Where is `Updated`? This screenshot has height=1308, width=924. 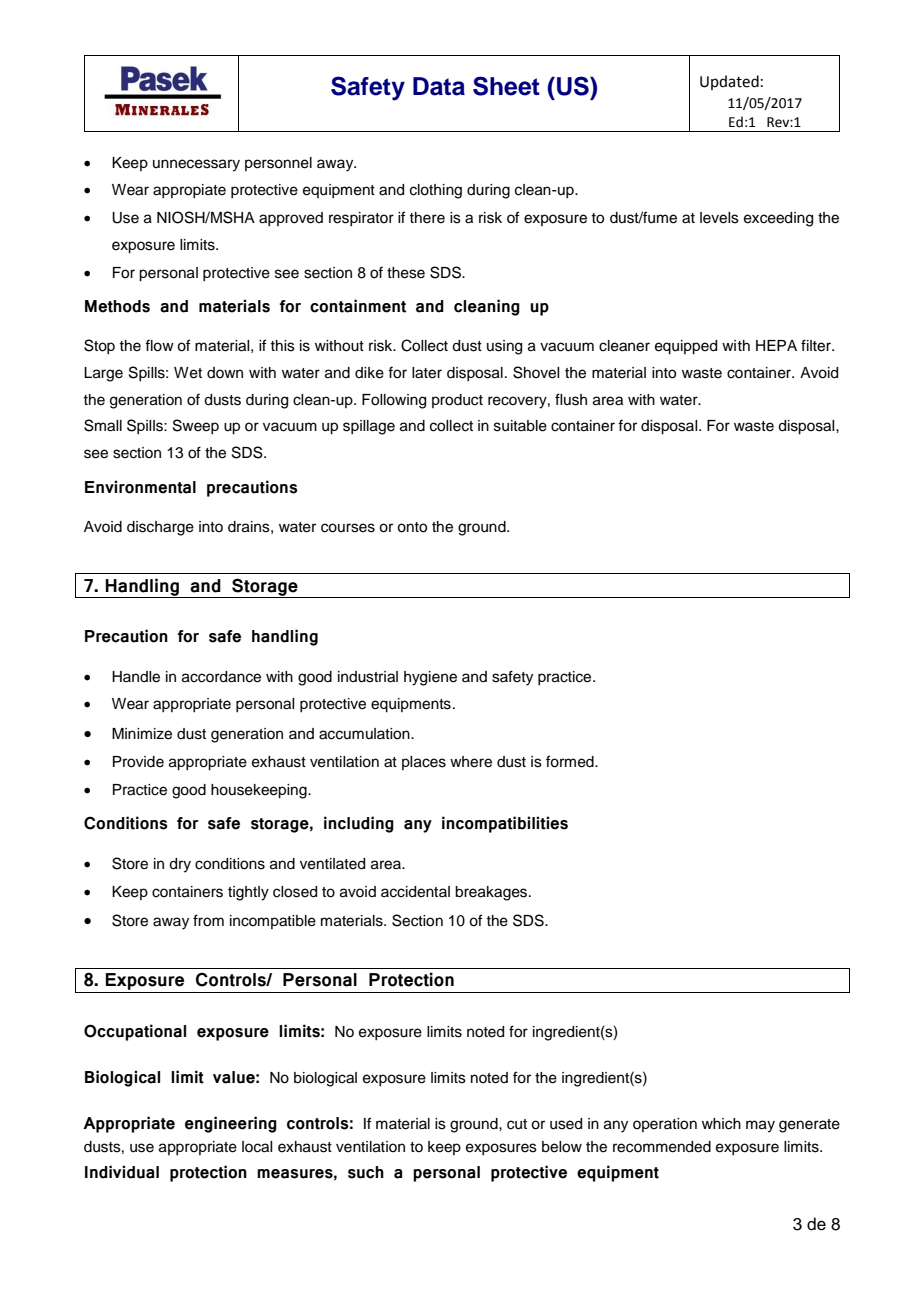 Updated is located at coordinates (729, 82).
